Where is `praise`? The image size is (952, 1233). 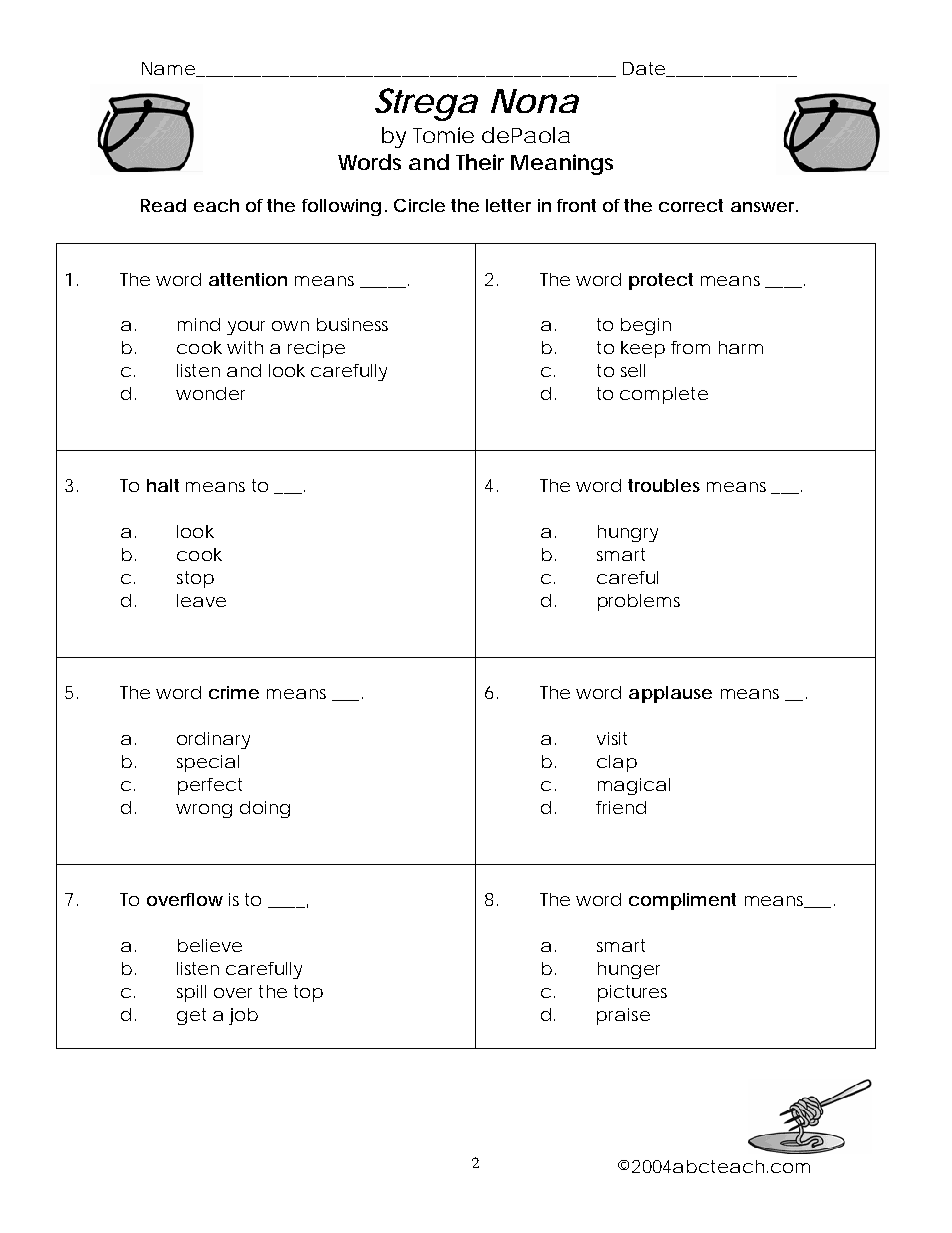
praise is located at coordinates (623, 1016).
